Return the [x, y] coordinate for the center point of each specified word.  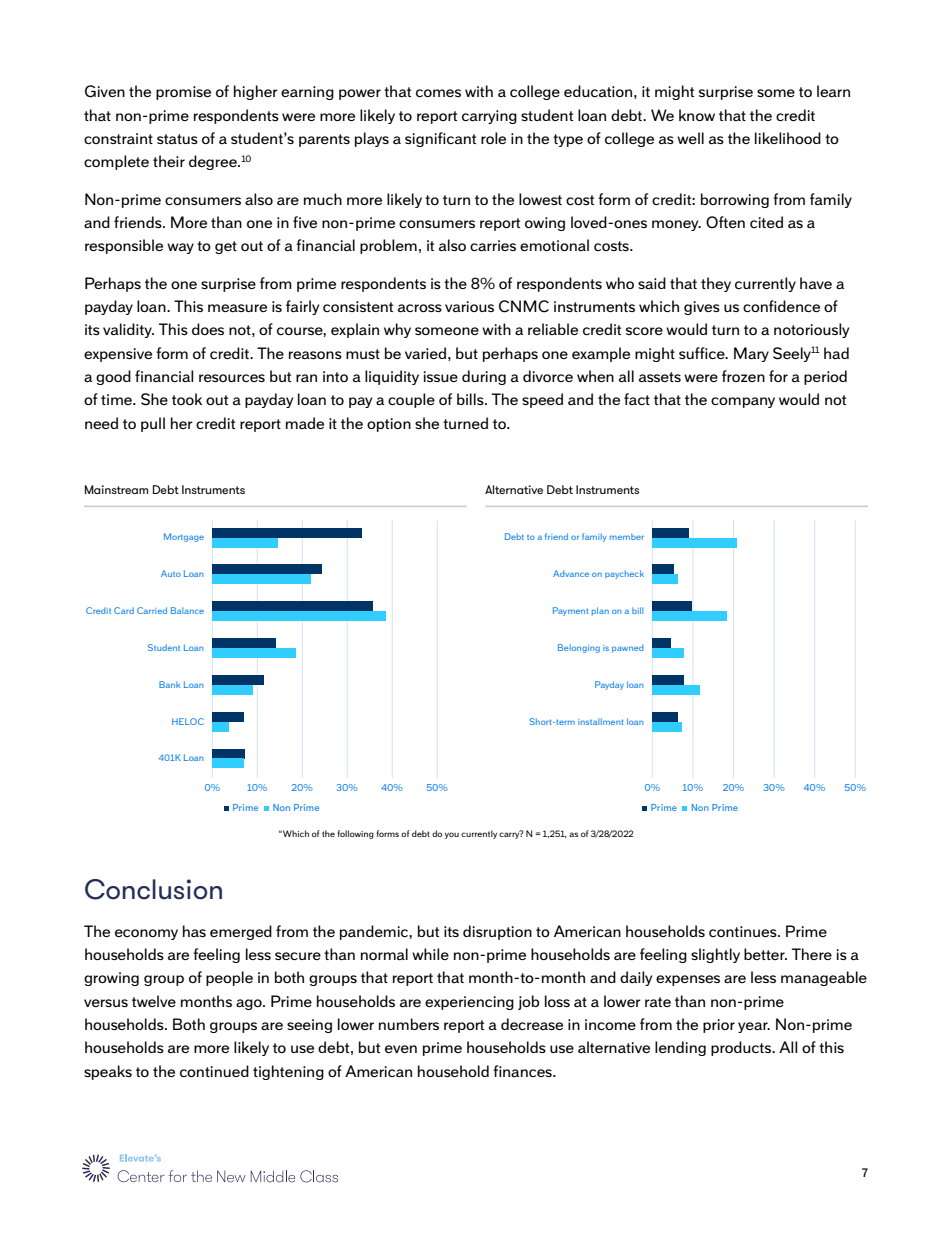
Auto [171, 573]
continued [214, 1071]
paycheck [624, 574]
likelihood [788, 138]
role [493, 138]
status [177, 139]
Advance [571, 573]
